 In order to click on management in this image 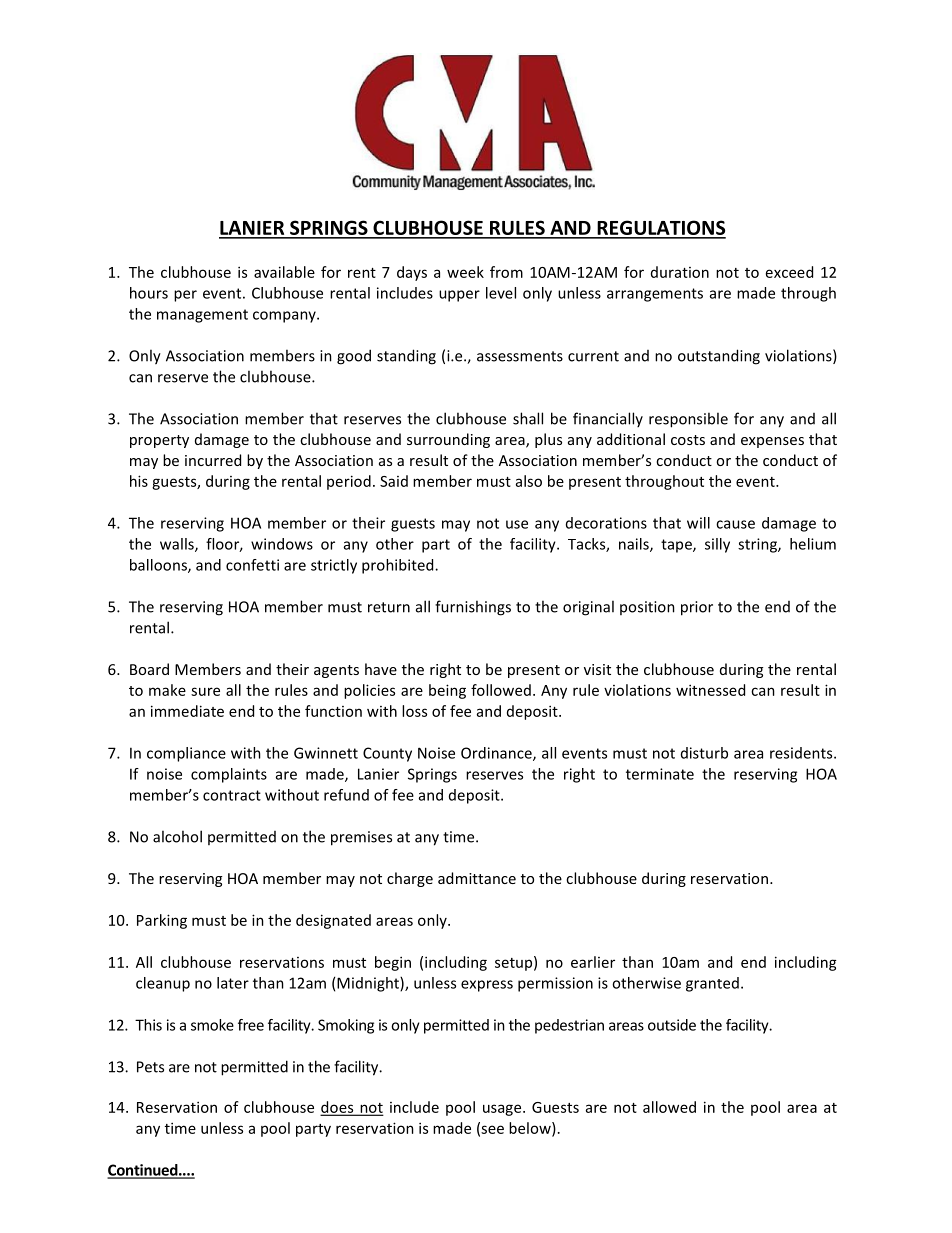, I will do `click(202, 316)`.
